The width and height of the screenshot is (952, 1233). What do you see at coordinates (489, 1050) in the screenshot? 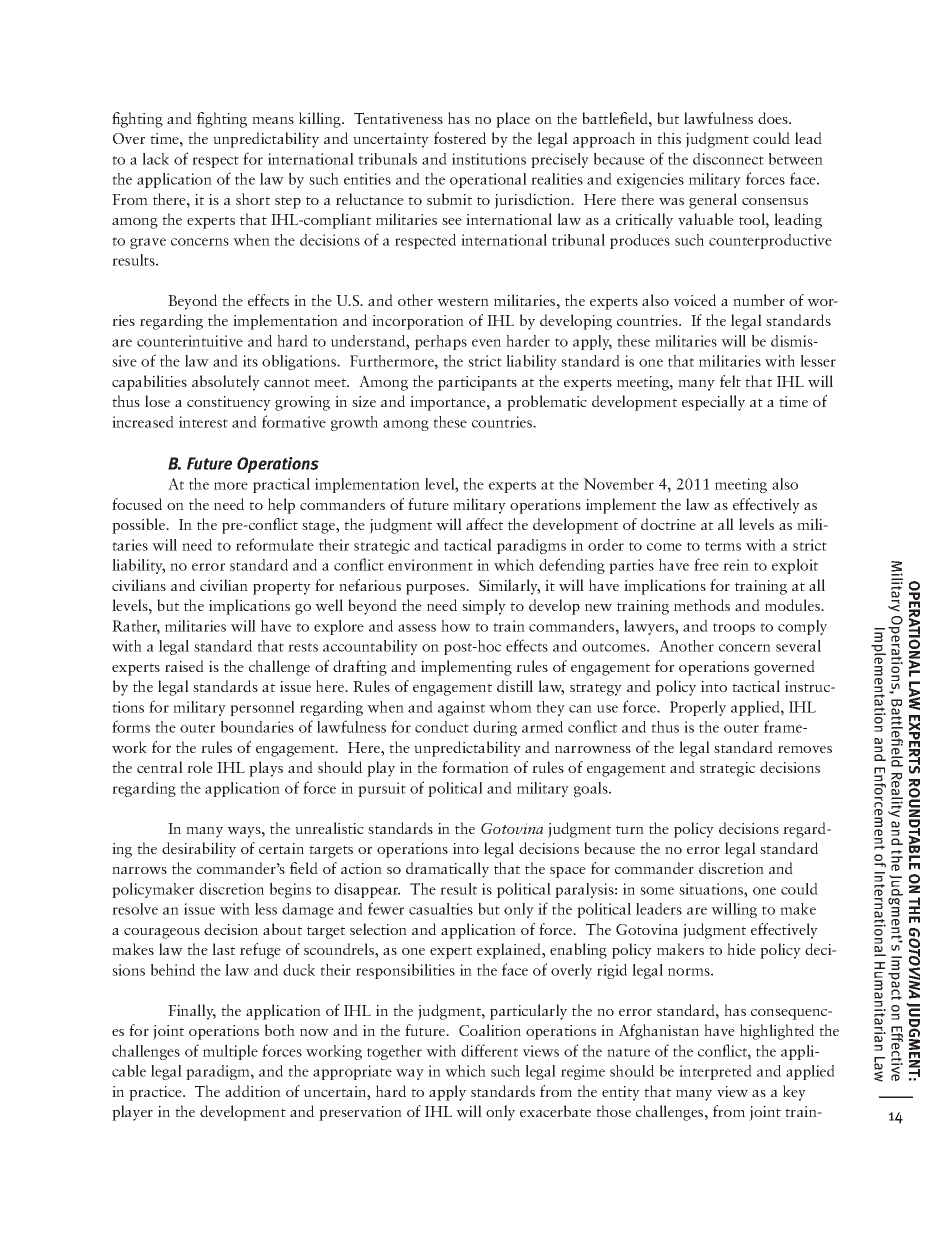
I see `different` at bounding box center [489, 1050].
